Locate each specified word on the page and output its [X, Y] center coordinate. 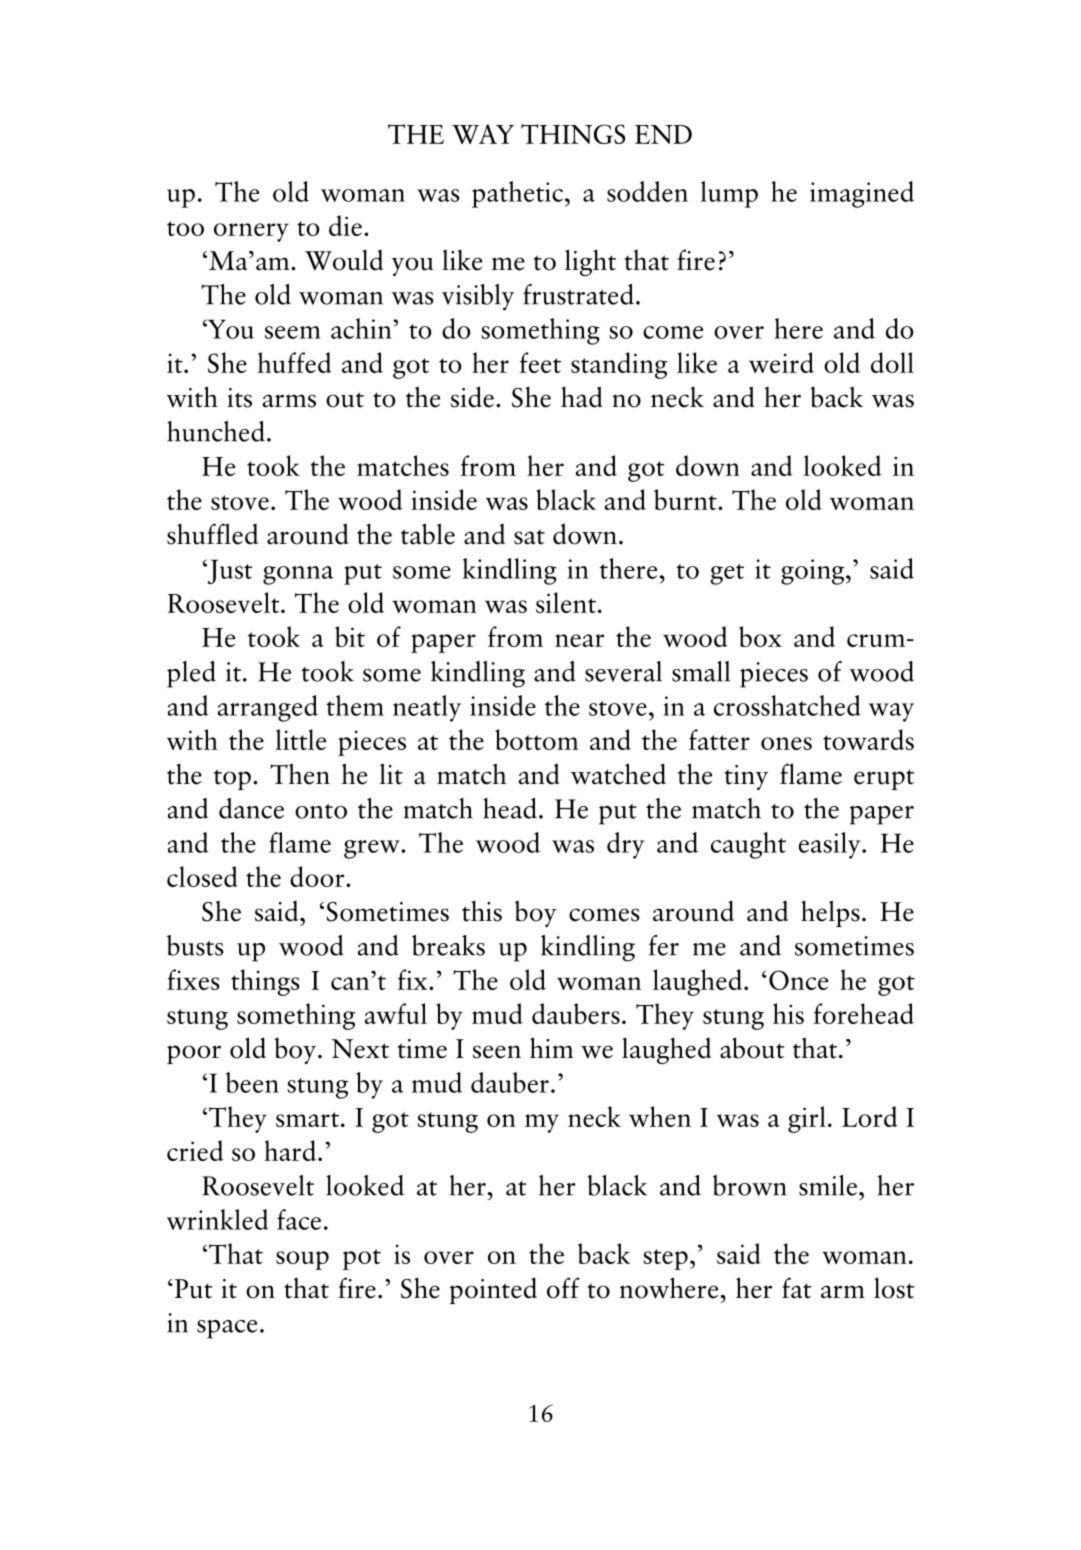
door [318, 876]
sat [529, 537]
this [482, 911]
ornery [251, 232]
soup [302, 1260]
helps [830, 913]
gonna [298, 575]
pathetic [519, 194]
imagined [862, 194]
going [814, 572]
